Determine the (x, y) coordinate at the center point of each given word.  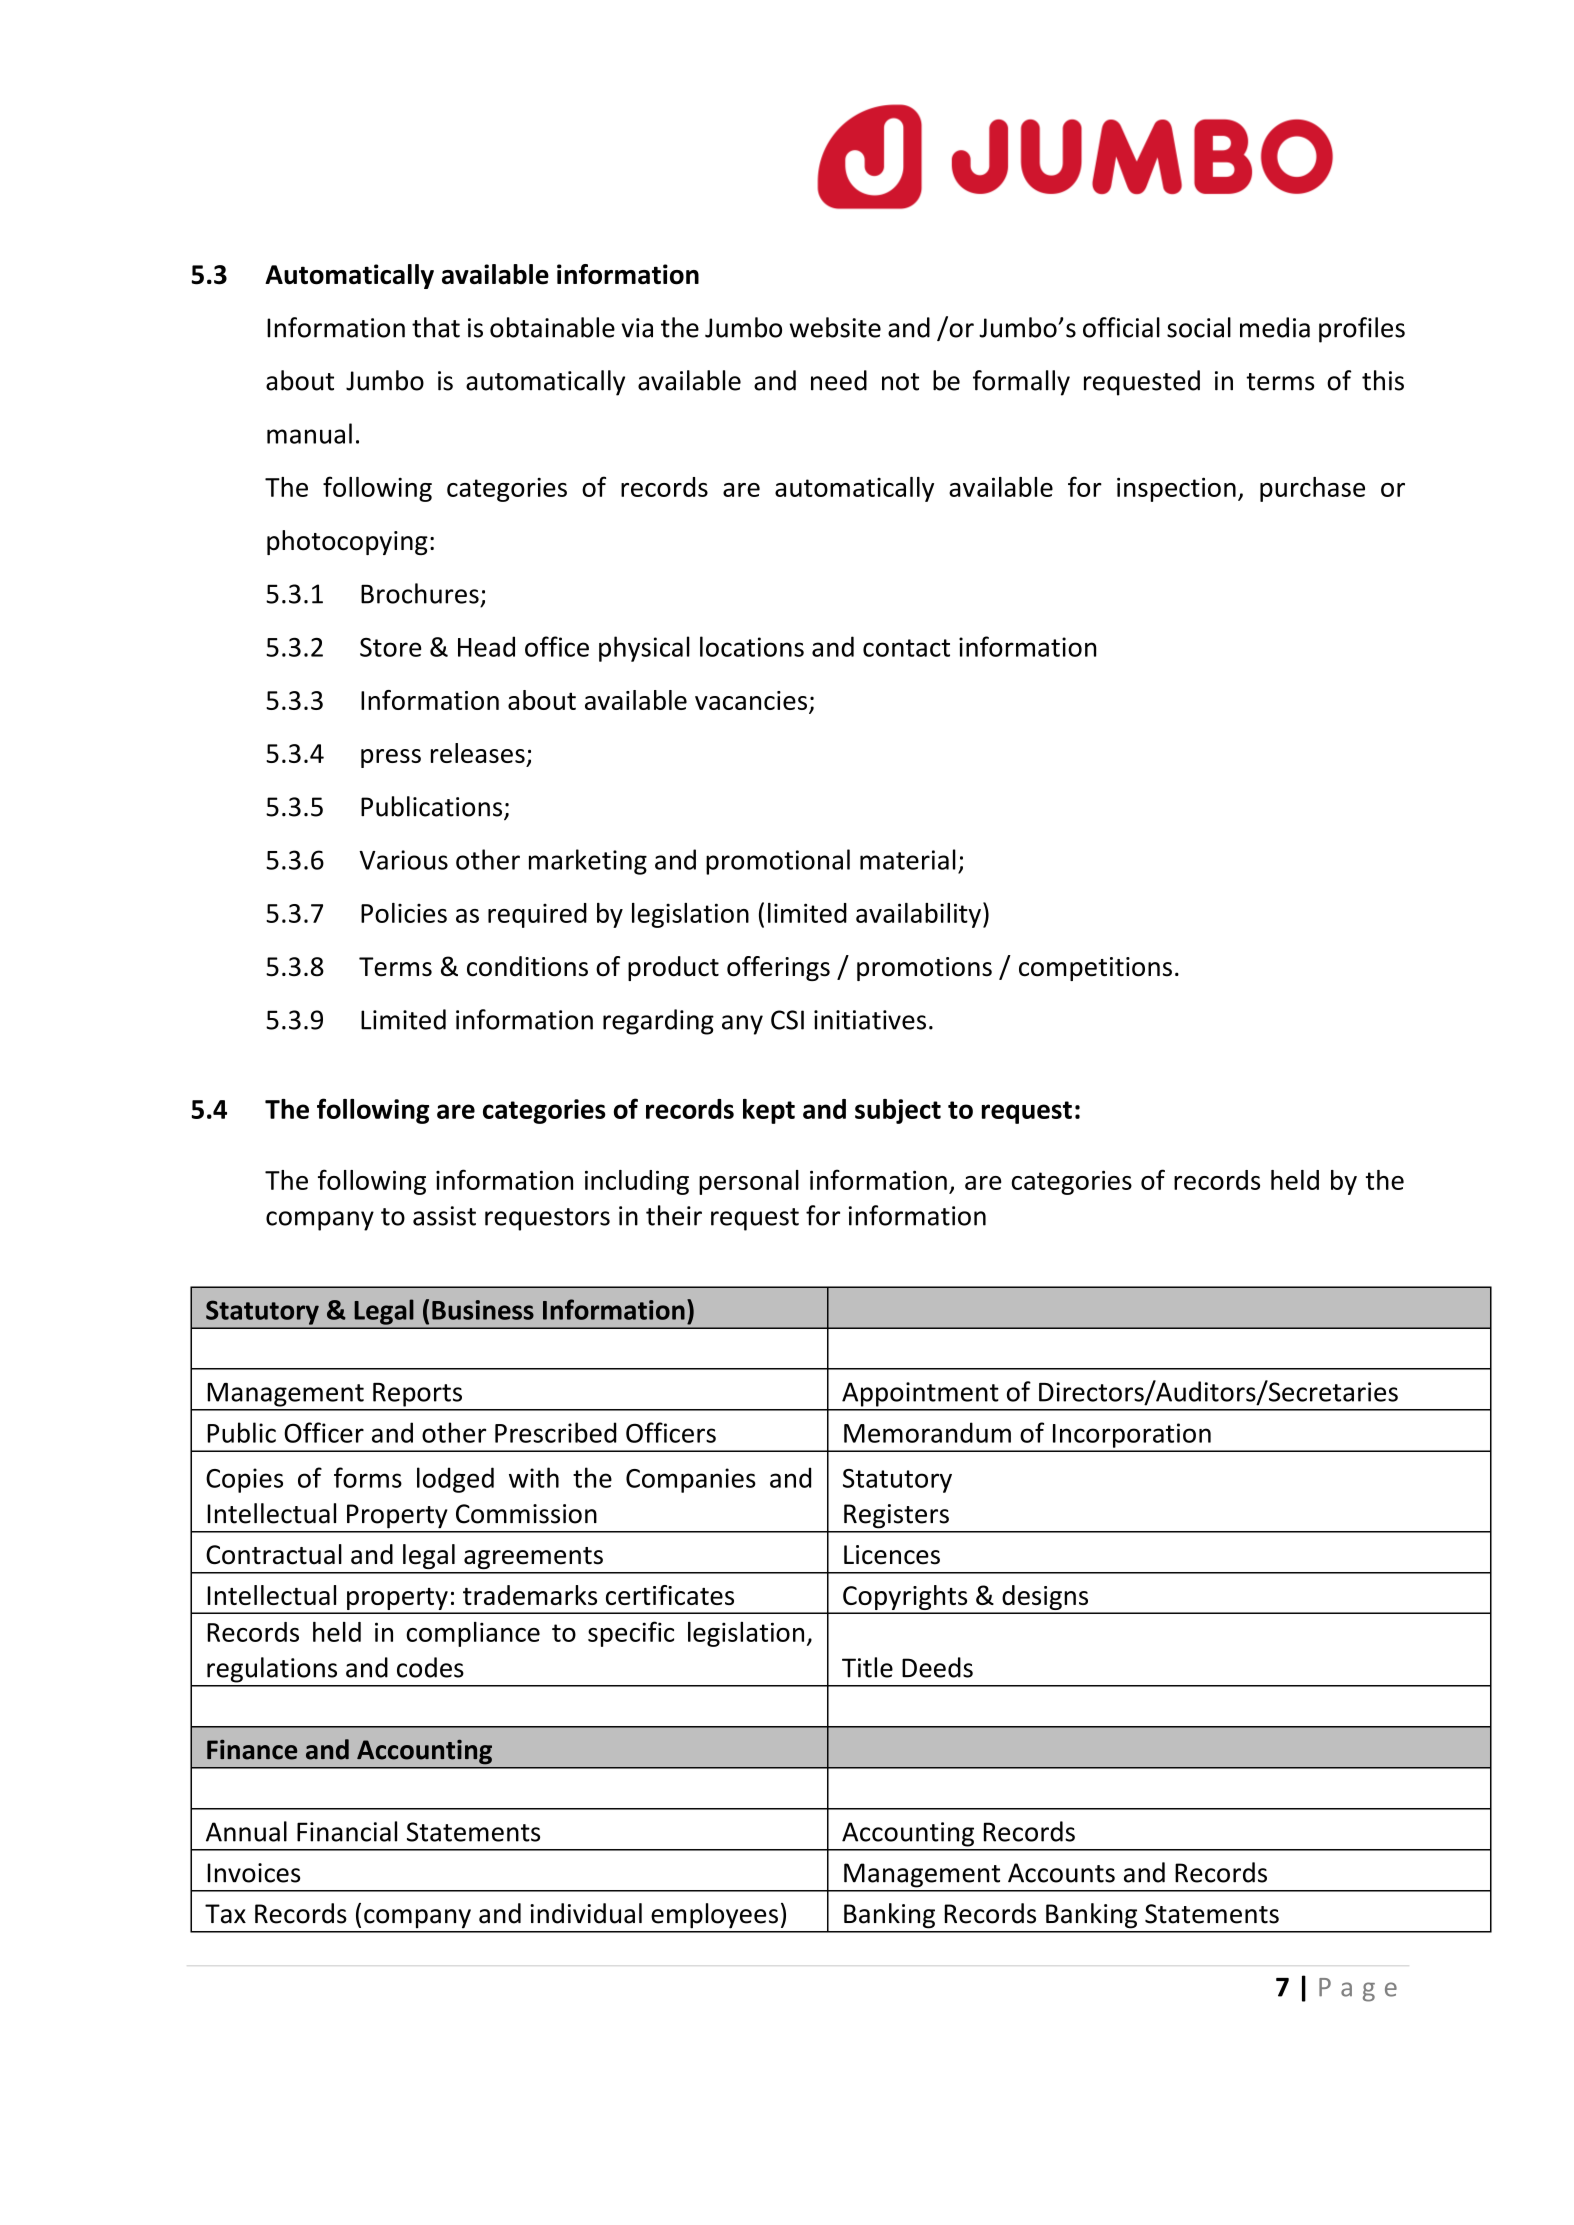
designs (1045, 1599)
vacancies (751, 700)
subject (898, 1111)
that (436, 327)
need (839, 380)
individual (586, 1913)
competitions (1095, 969)
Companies (691, 1480)
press (391, 758)
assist (444, 1216)
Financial (347, 1831)
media (1275, 327)
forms (368, 1477)
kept (769, 1111)
